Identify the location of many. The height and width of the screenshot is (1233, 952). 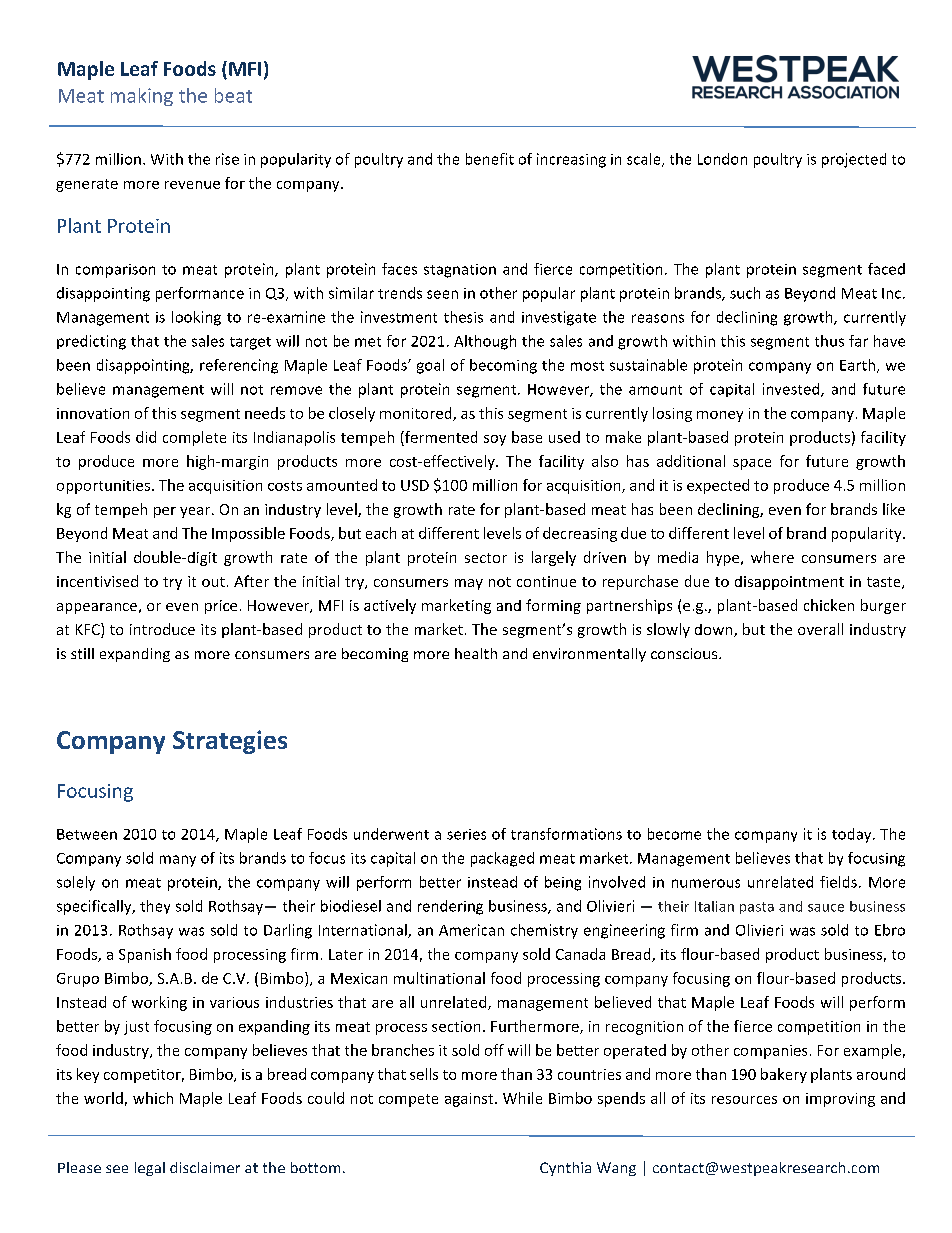
(178, 861).
